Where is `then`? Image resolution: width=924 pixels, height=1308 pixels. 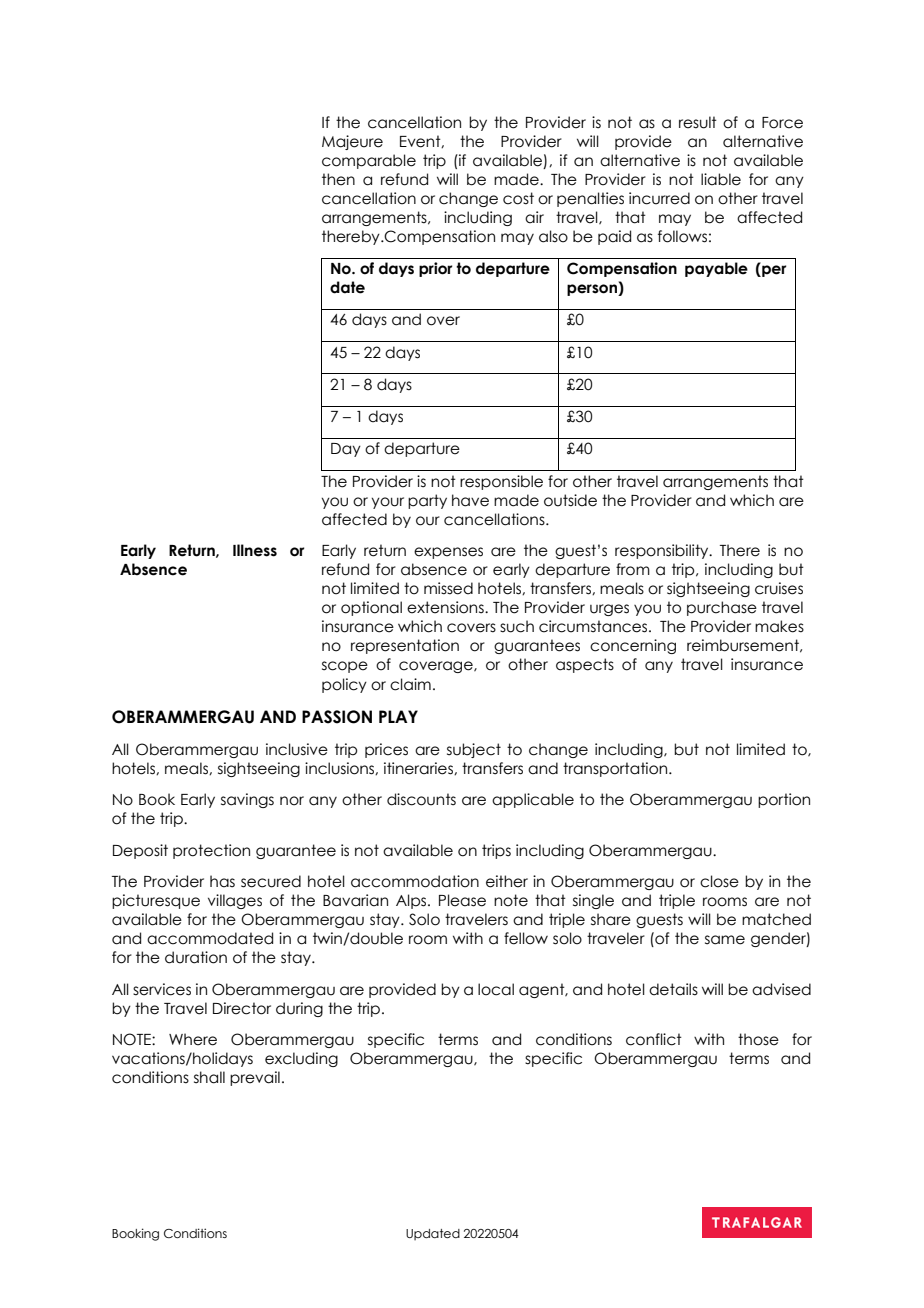
then is located at coordinates (338, 179).
